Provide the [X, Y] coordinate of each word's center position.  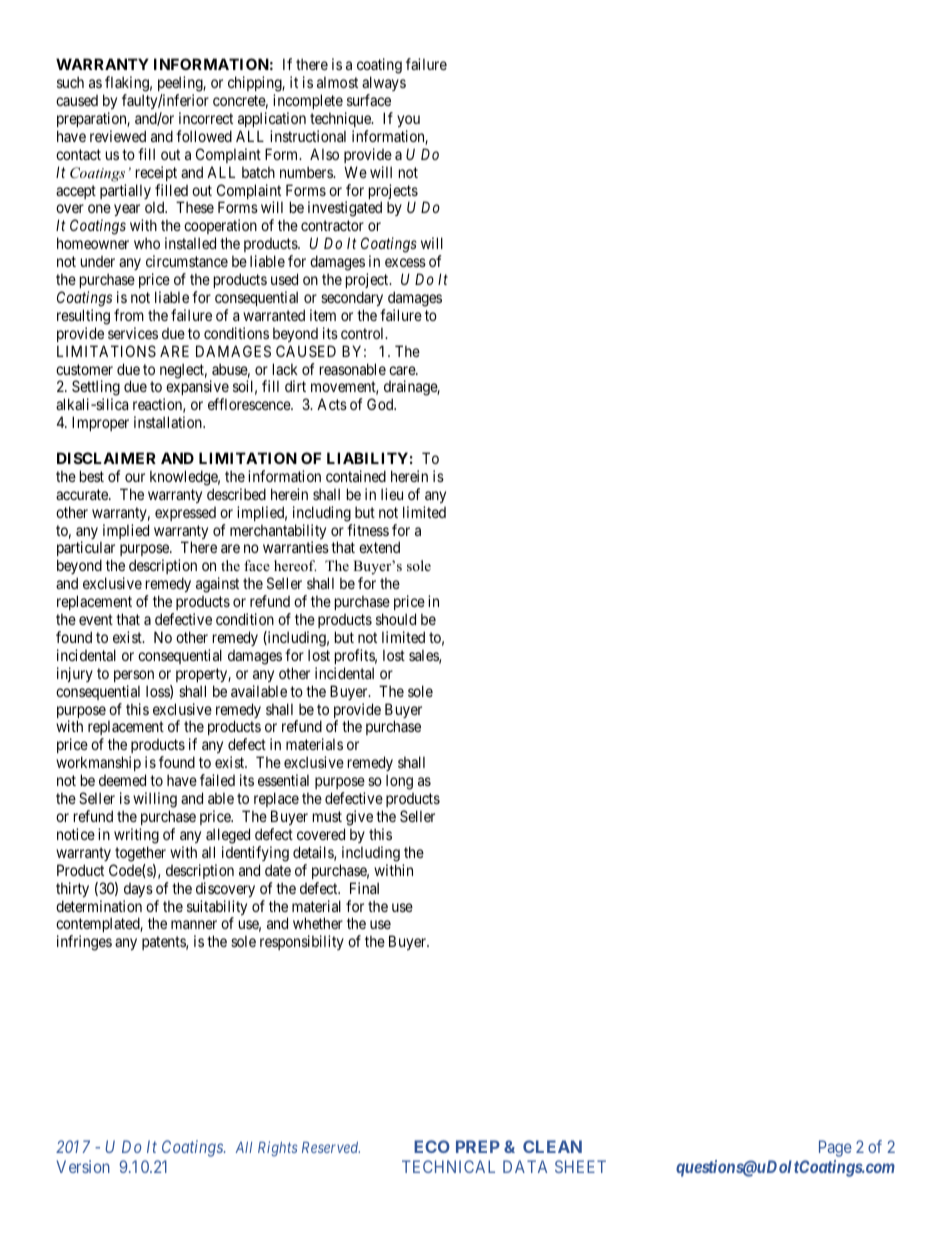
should [396, 619]
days [138, 890]
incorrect [206, 118]
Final [364, 888]
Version [83, 1166]
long [399, 782]
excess [405, 262]
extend [379, 547]
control [364, 333]
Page [835, 1148]
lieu [392, 494]
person [134, 676]
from [129, 315]
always [384, 83]
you [408, 121]
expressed [185, 514]
